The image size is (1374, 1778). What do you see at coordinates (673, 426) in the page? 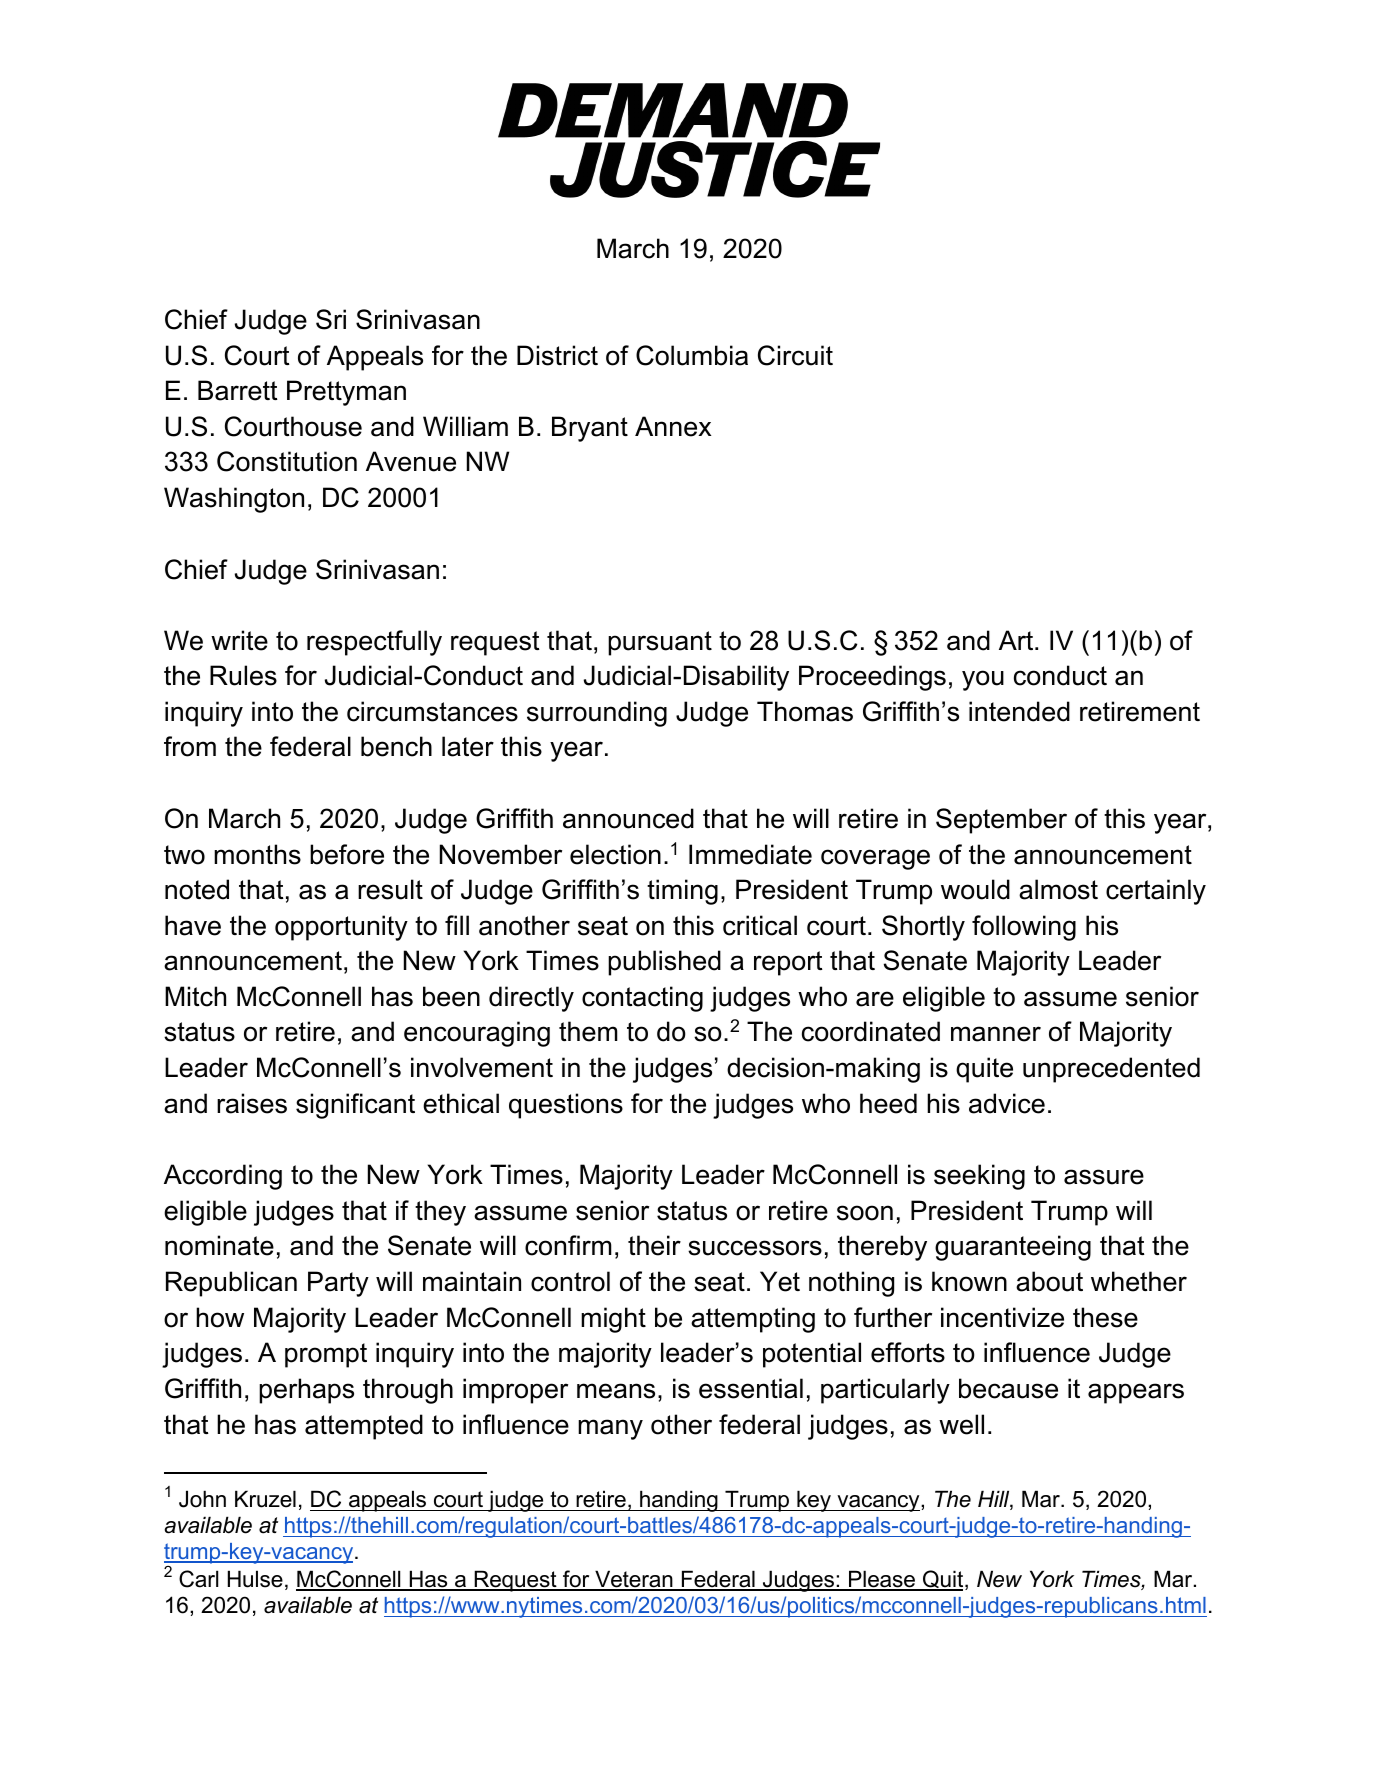
I see `Annex` at bounding box center [673, 426].
